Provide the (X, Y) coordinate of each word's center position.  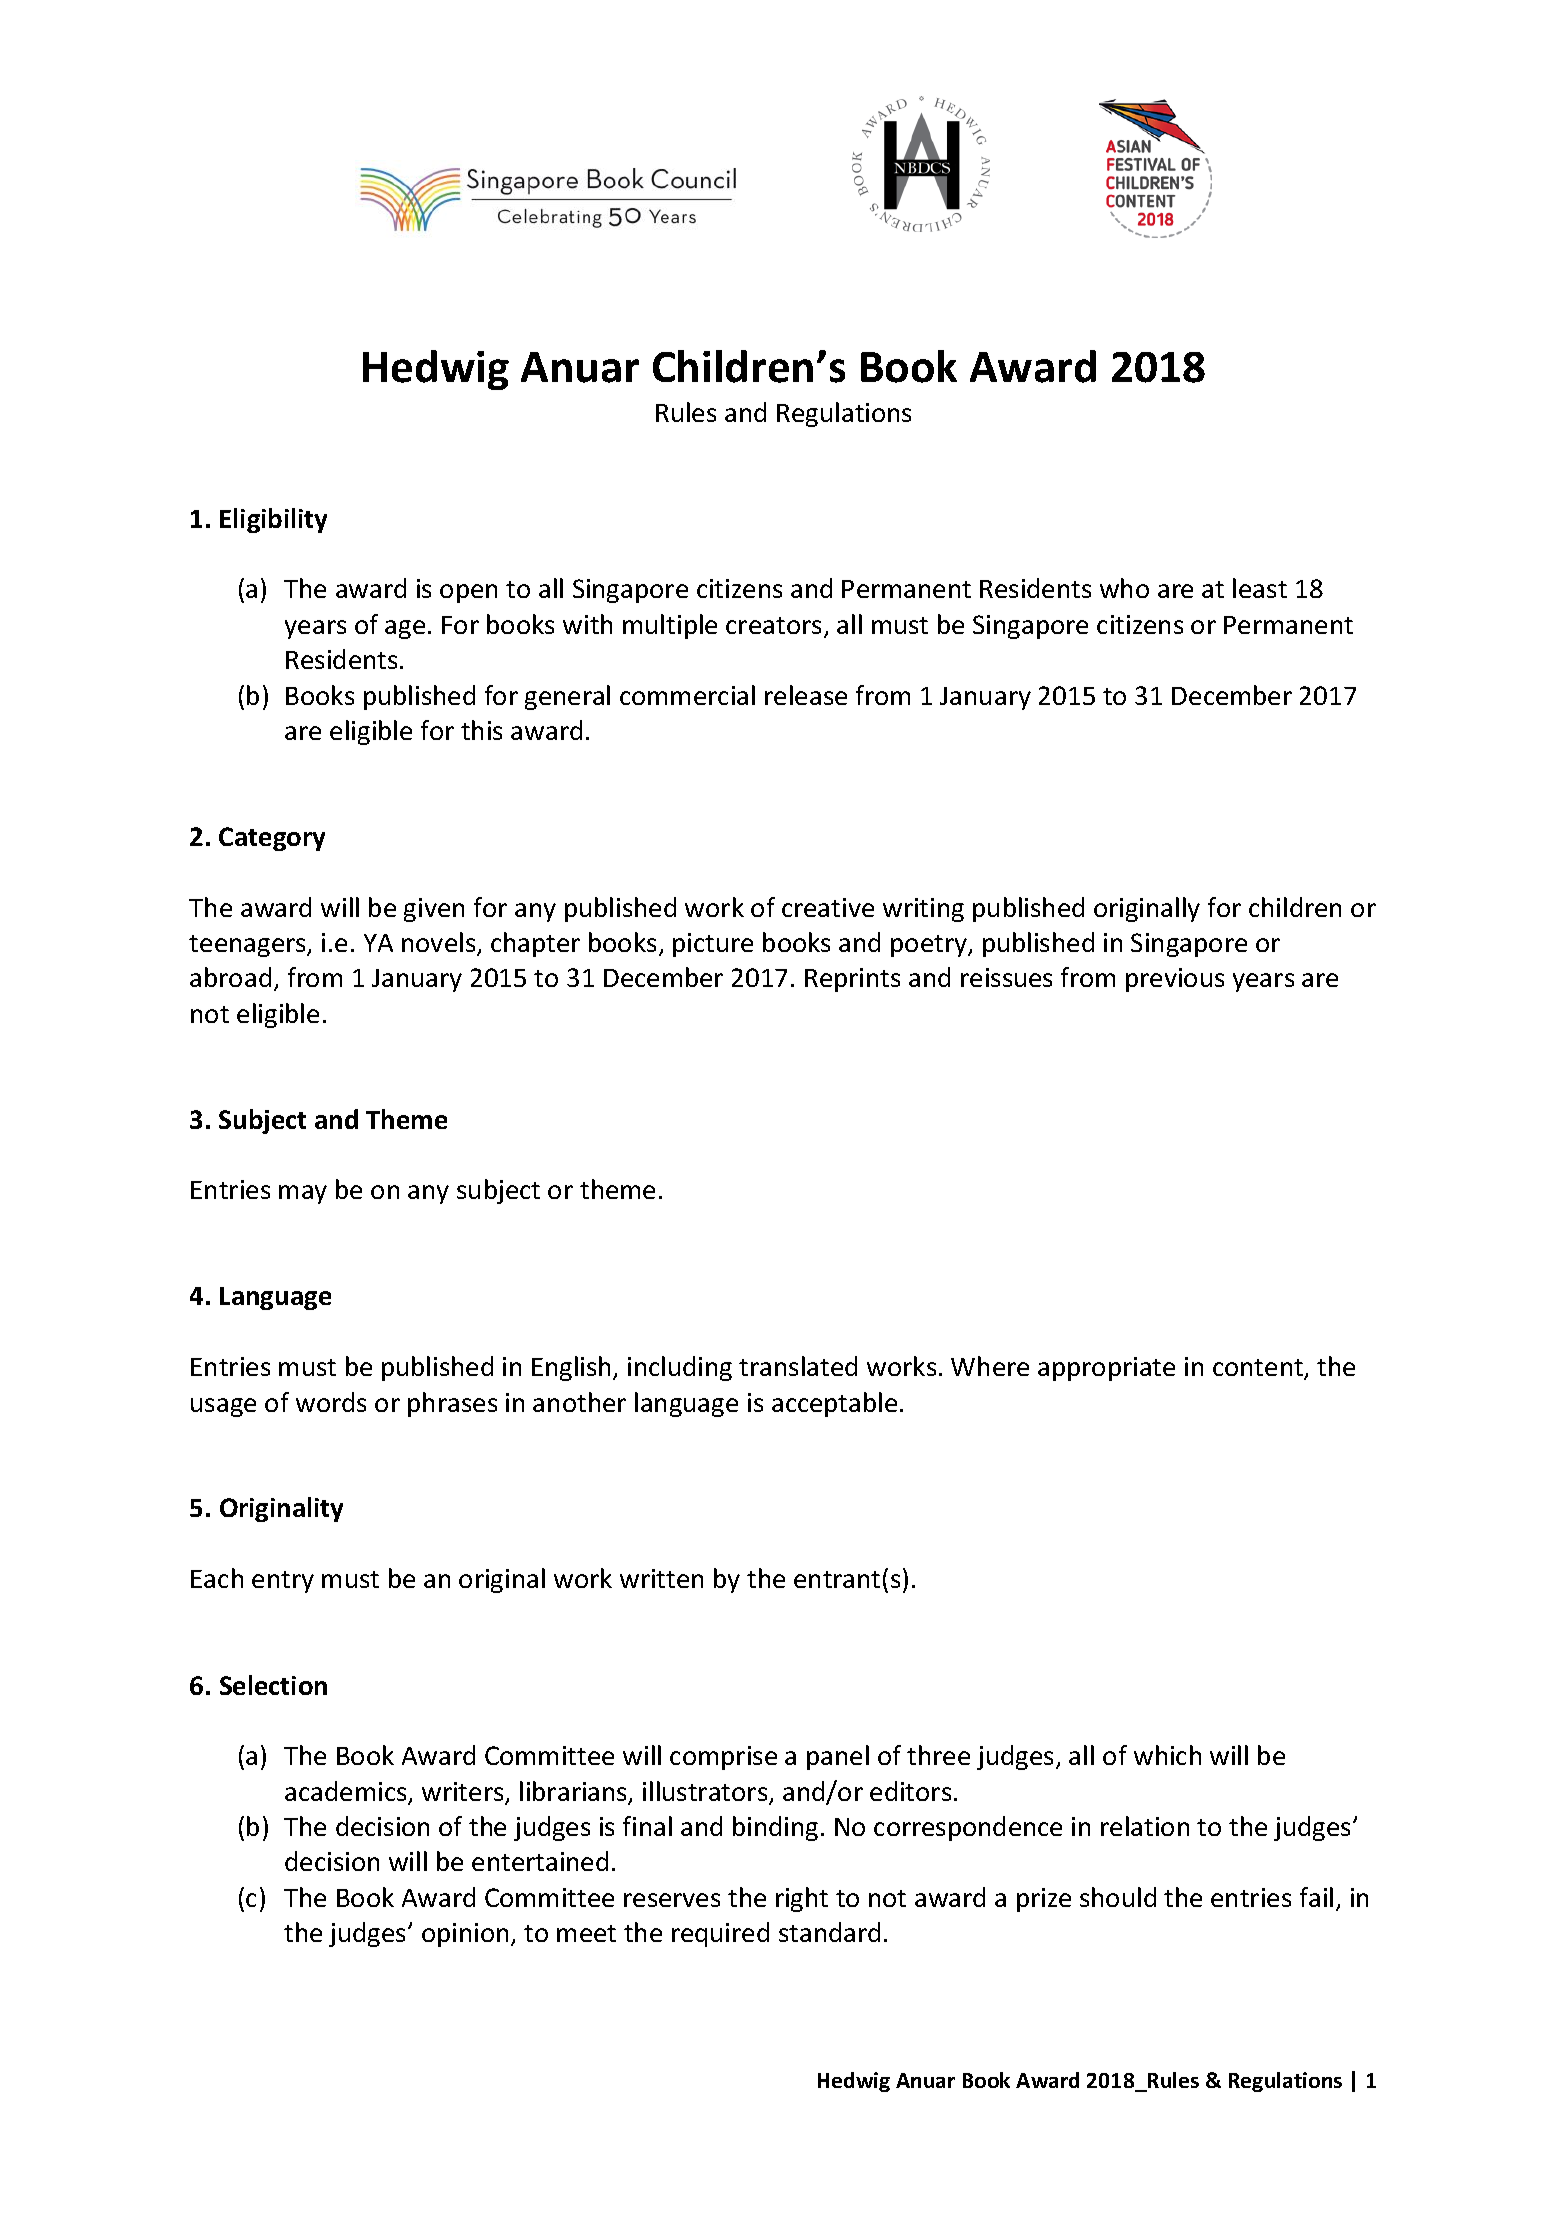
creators (773, 625)
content (1259, 1369)
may (303, 1194)
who (1124, 588)
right (802, 1899)
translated (798, 1366)
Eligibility (273, 520)
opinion (465, 1935)
